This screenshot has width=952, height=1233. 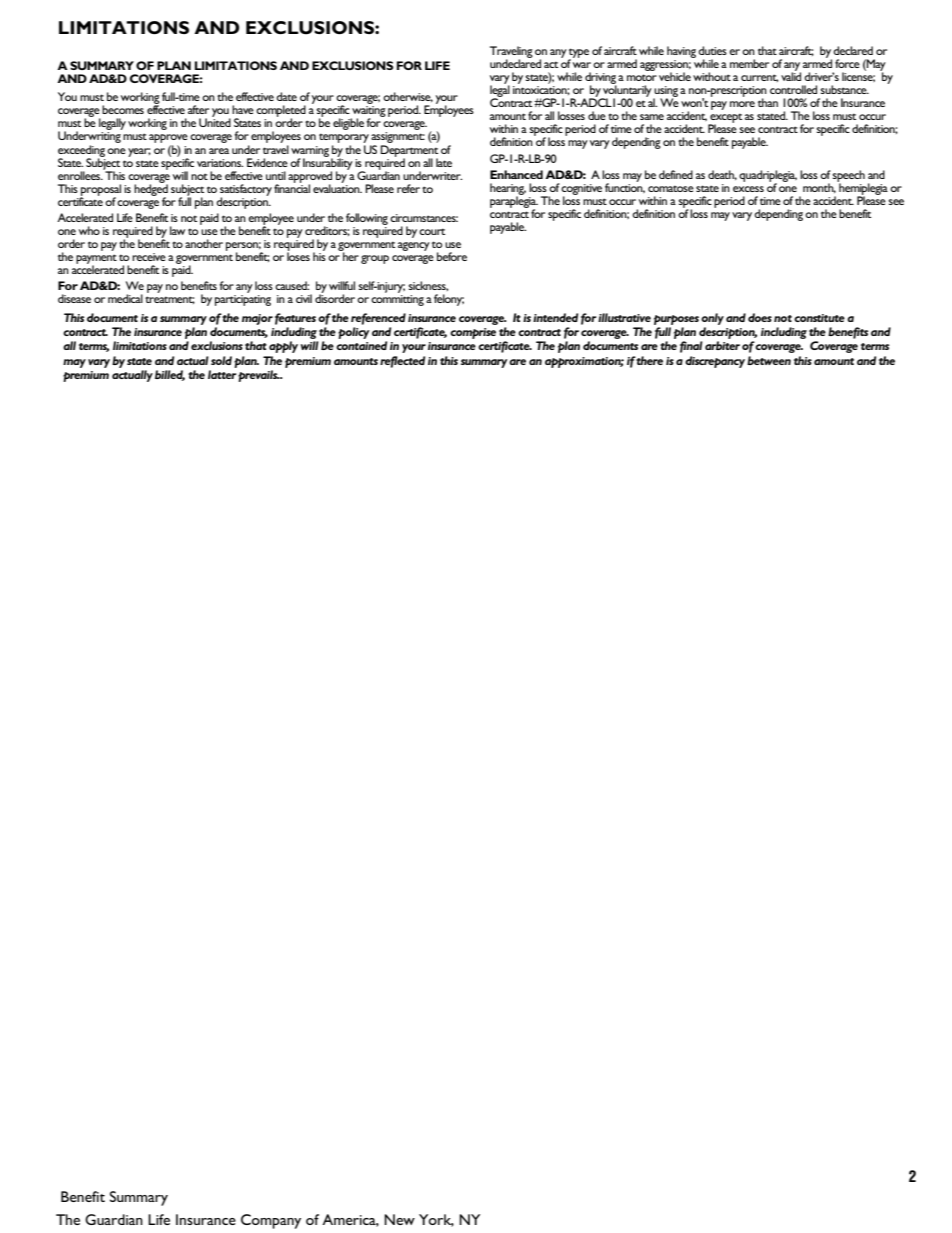 What do you see at coordinates (402, 362) in the screenshot?
I see `reflected` at bounding box center [402, 362].
